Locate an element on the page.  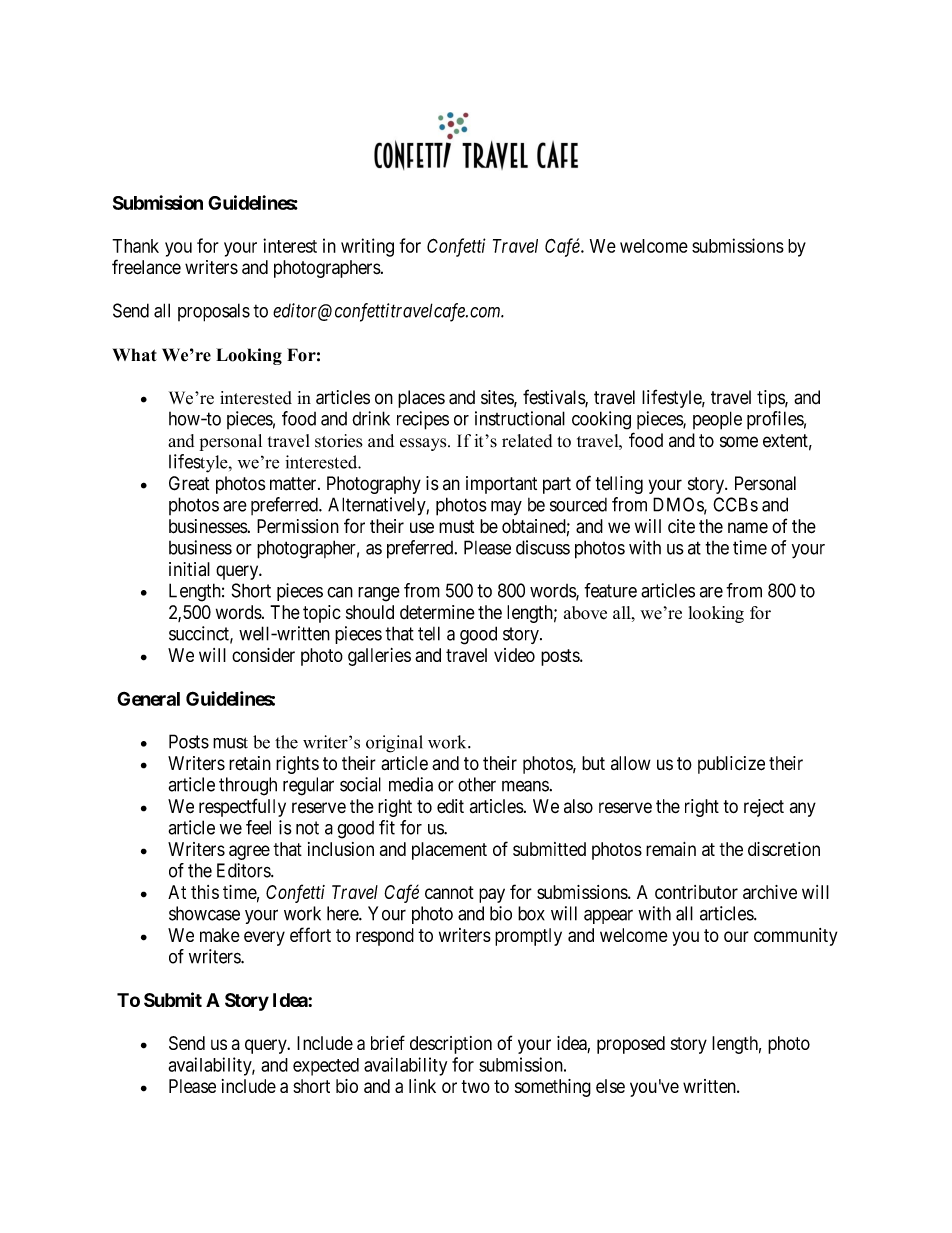
other is located at coordinates (477, 784).
